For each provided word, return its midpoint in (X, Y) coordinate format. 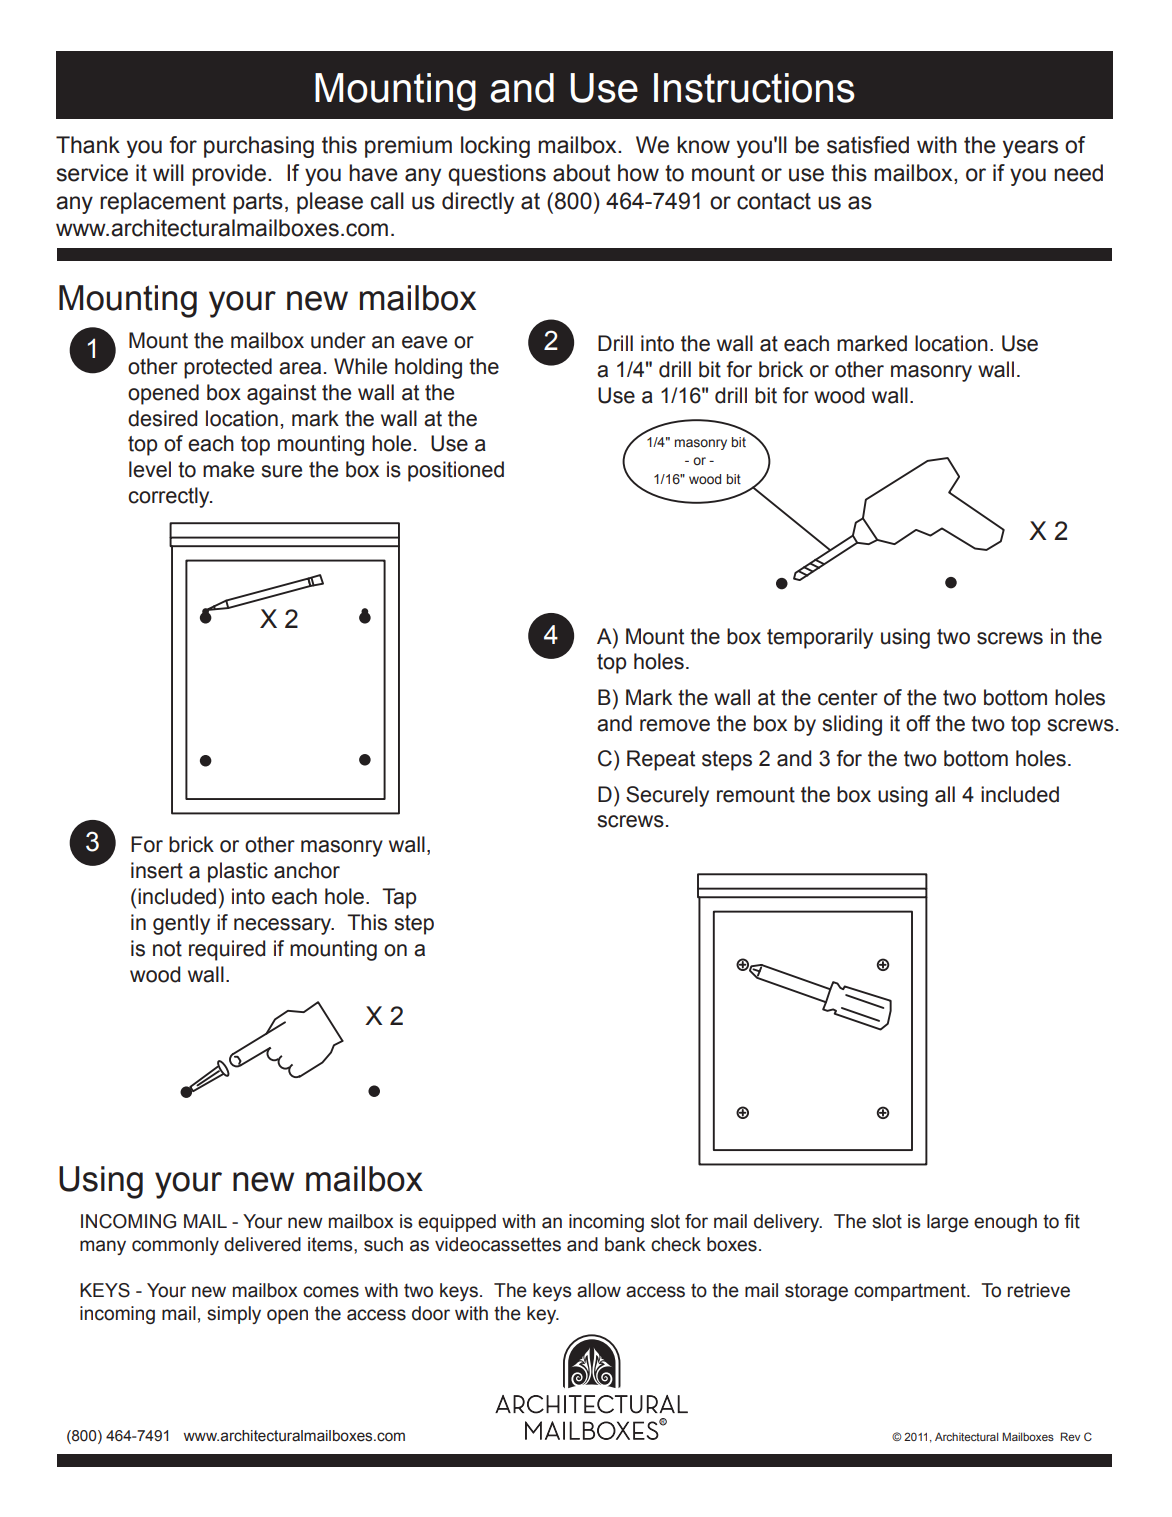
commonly (175, 1246)
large (948, 1223)
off (918, 723)
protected (228, 368)
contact (774, 201)
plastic (238, 872)
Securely (667, 796)
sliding (852, 725)
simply (234, 1315)
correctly (170, 497)
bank (625, 1244)
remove (675, 725)
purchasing (259, 147)
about (581, 173)
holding (428, 368)
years (1030, 149)
